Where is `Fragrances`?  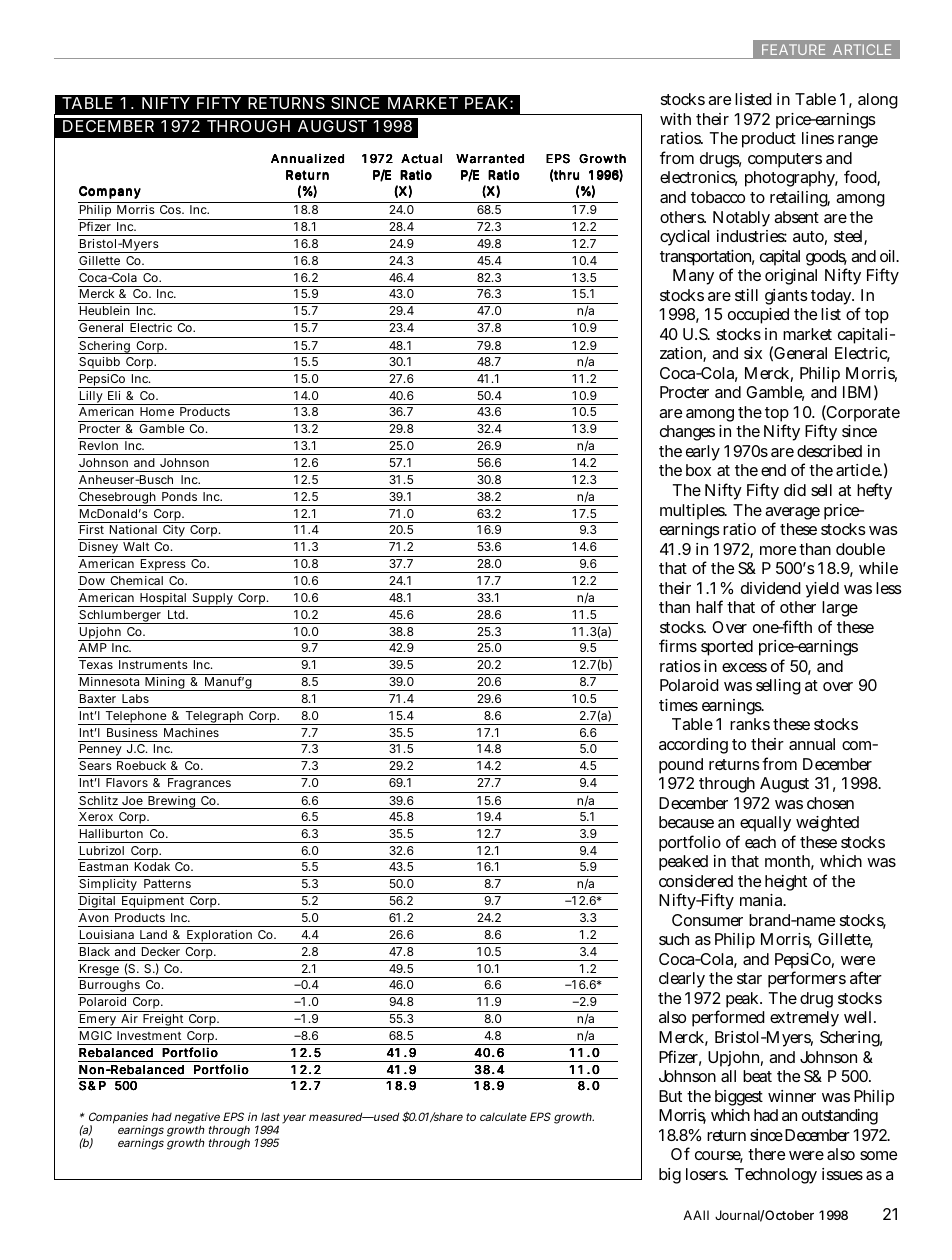
Fragrances is located at coordinates (199, 785).
